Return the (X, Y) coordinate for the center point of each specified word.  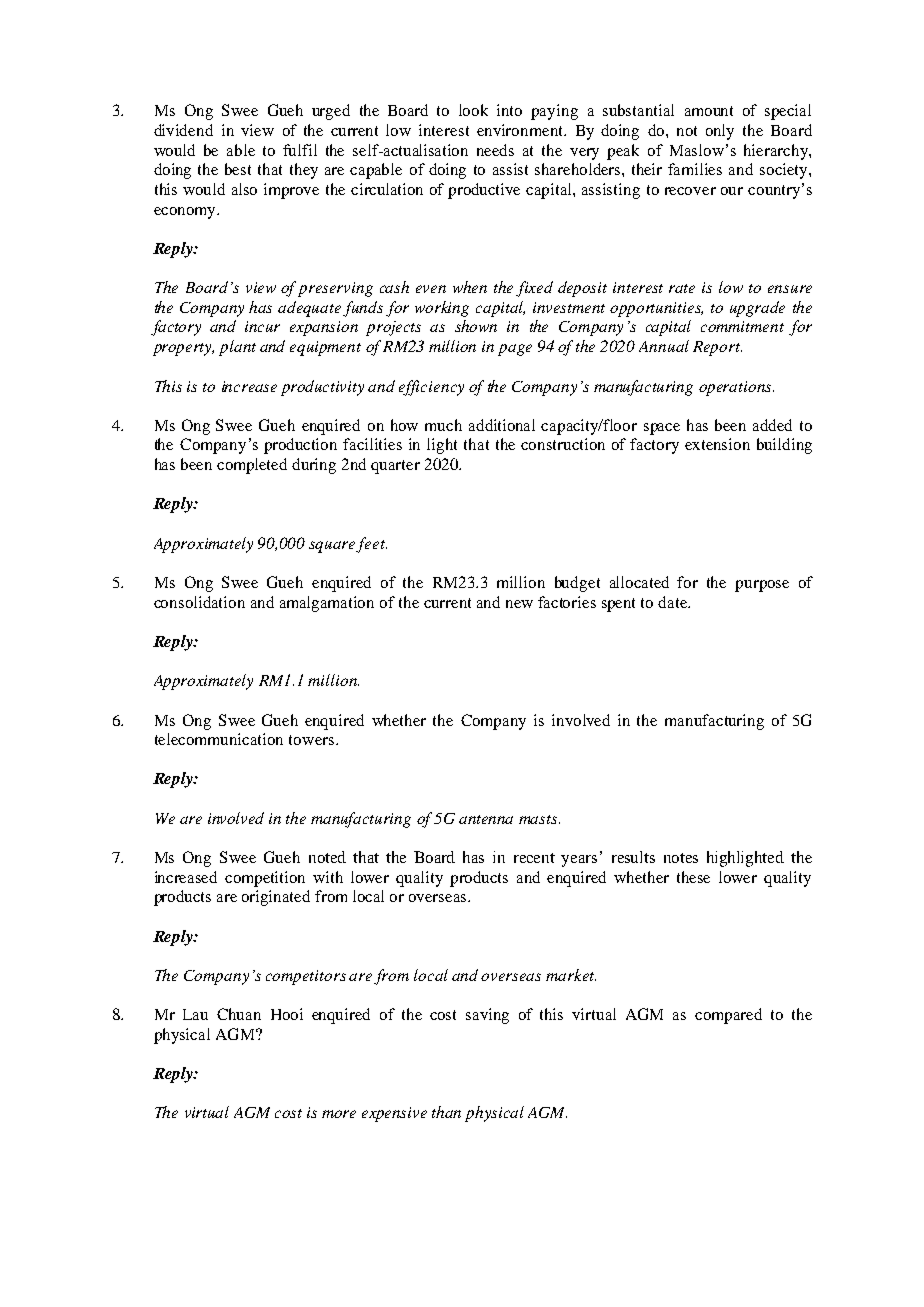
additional (502, 425)
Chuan (239, 1014)
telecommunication (219, 739)
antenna (486, 819)
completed (252, 466)
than (446, 1112)
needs (495, 150)
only (720, 132)
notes (681, 858)
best (238, 169)
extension (717, 444)
